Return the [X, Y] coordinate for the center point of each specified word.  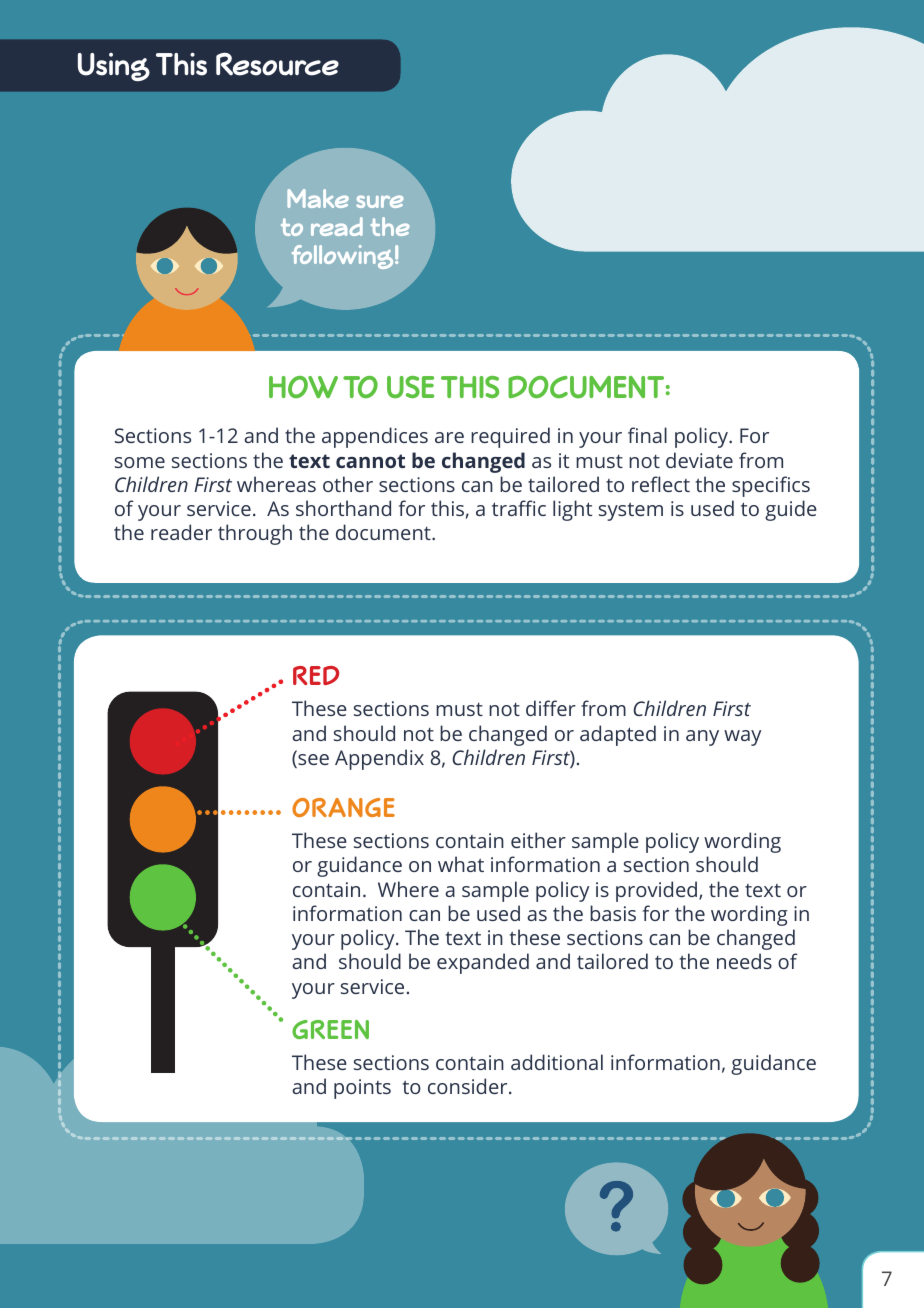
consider [469, 1086]
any [702, 738]
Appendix [379, 759]
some [140, 462]
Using [114, 67]
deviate [699, 460]
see [312, 761]
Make [318, 198]
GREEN [330, 1029]
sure [380, 201]
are [449, 437]
